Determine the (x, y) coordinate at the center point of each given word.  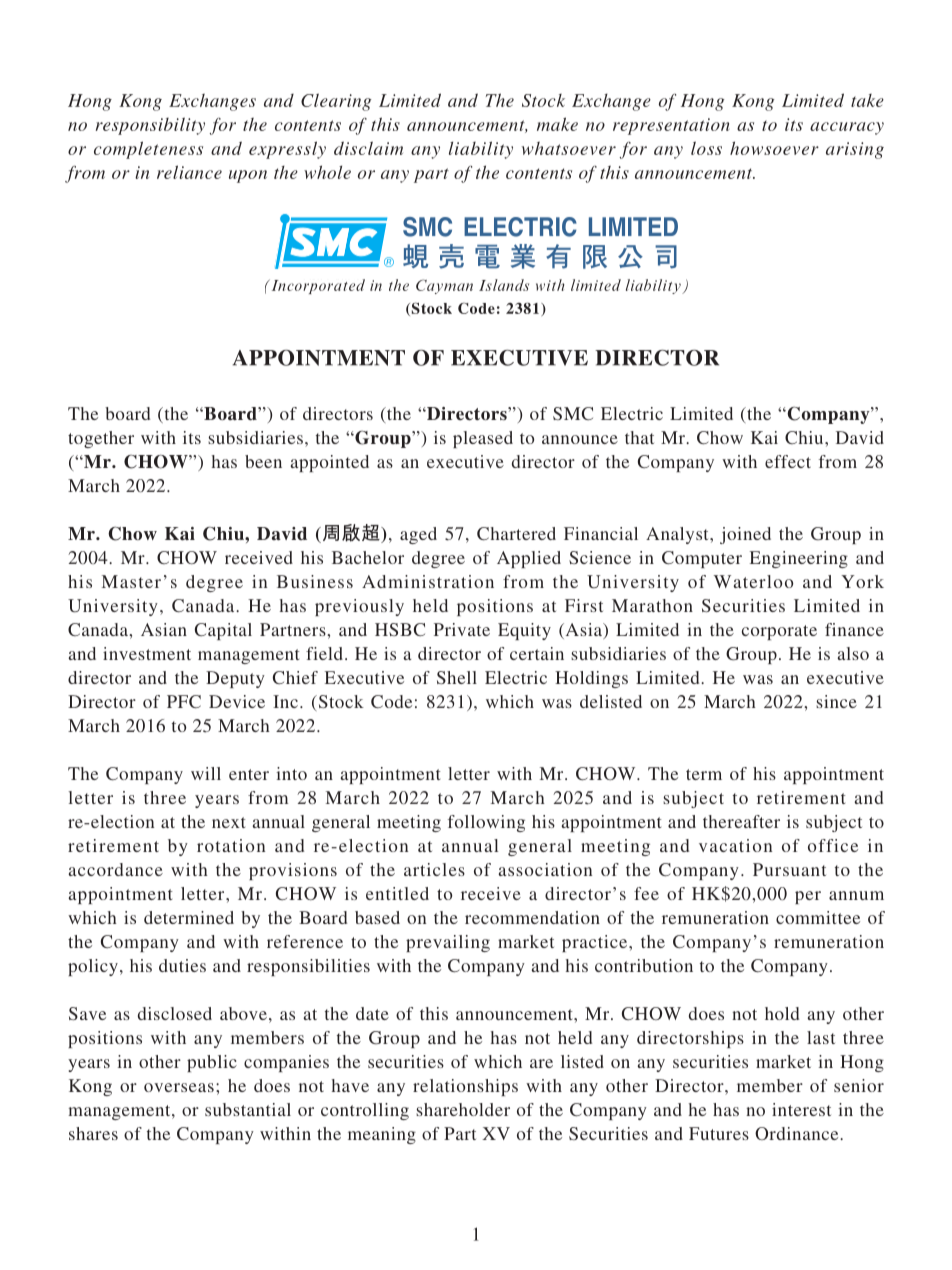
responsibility (150, 126)
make (557, 124)
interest (801, 1109)
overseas (179, 1087)
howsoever (774, 148)
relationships (465, 1087)
